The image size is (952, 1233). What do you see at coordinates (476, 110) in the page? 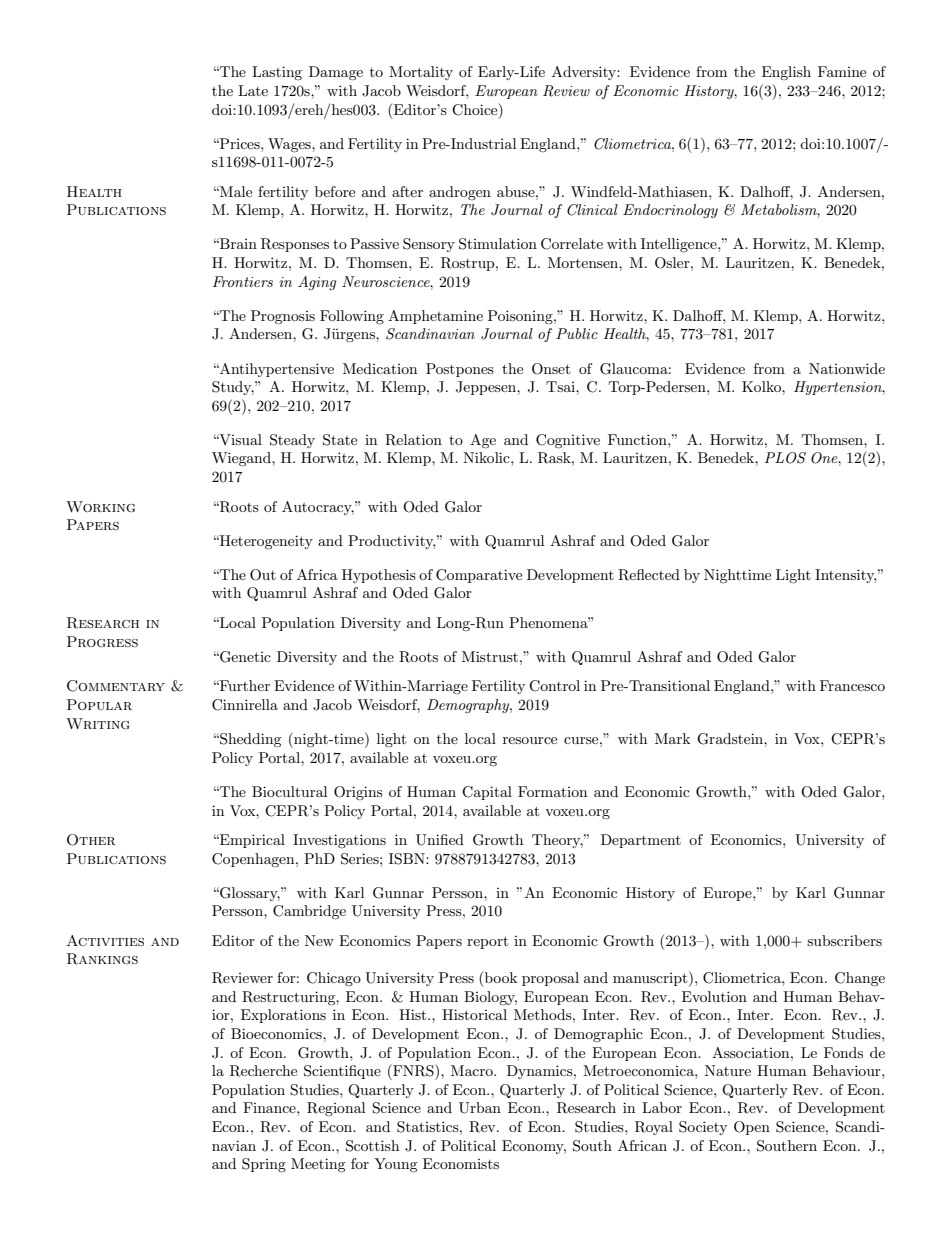
I see `Choice` at bounding box center [476, 110].
